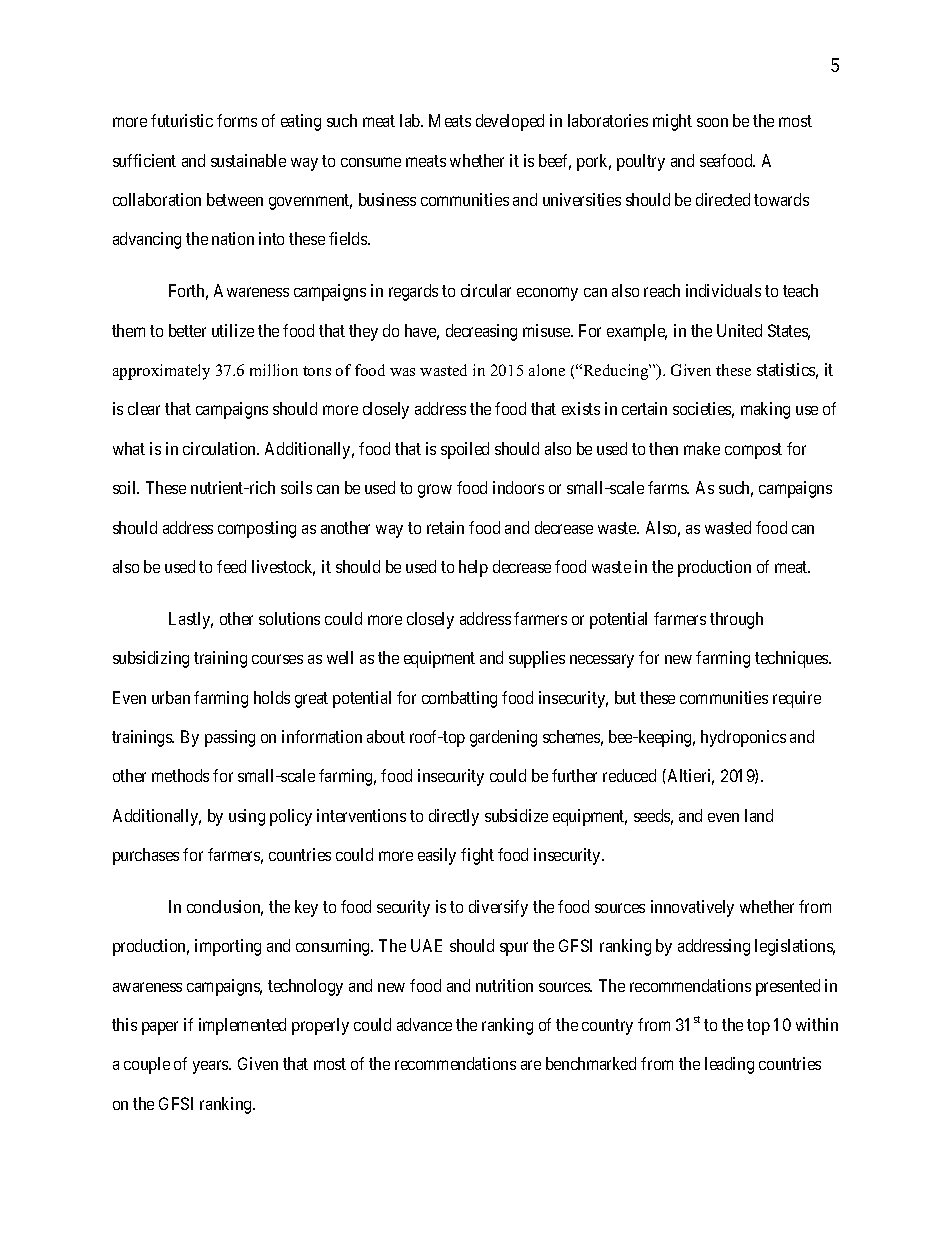 The height and width of the screenshot is (1233, 952). I want to click on leading, so click(729, 1065).
